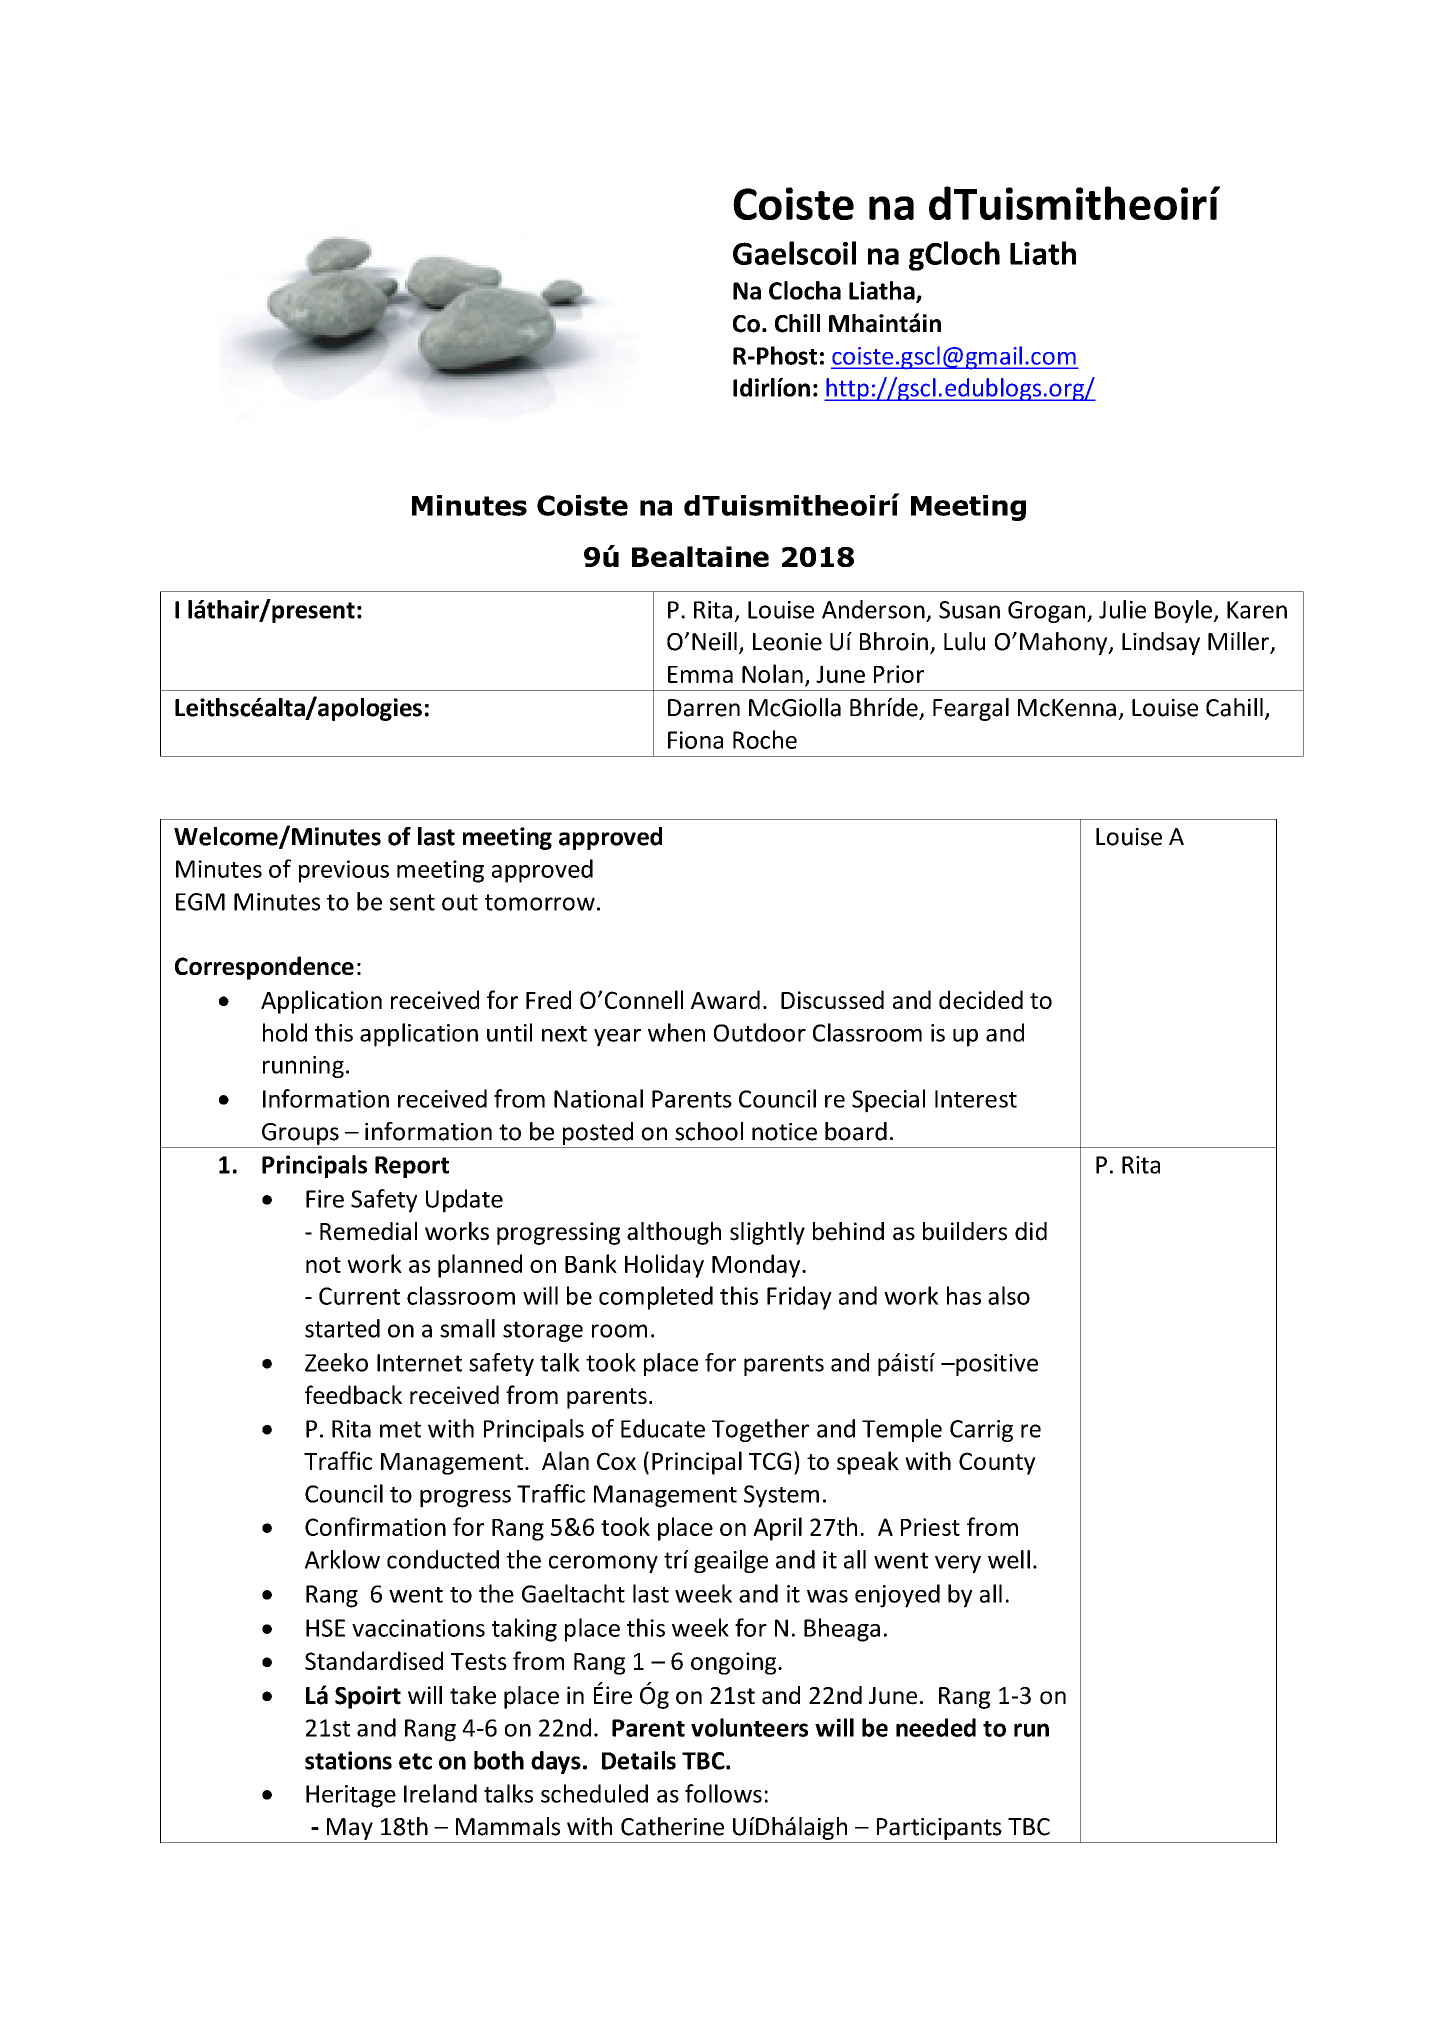 The width and height of the document is (1437, 2033). What do you see at coordinates (797, 323) in the document?
I see `Chill` at bounding box center [797, 323].
